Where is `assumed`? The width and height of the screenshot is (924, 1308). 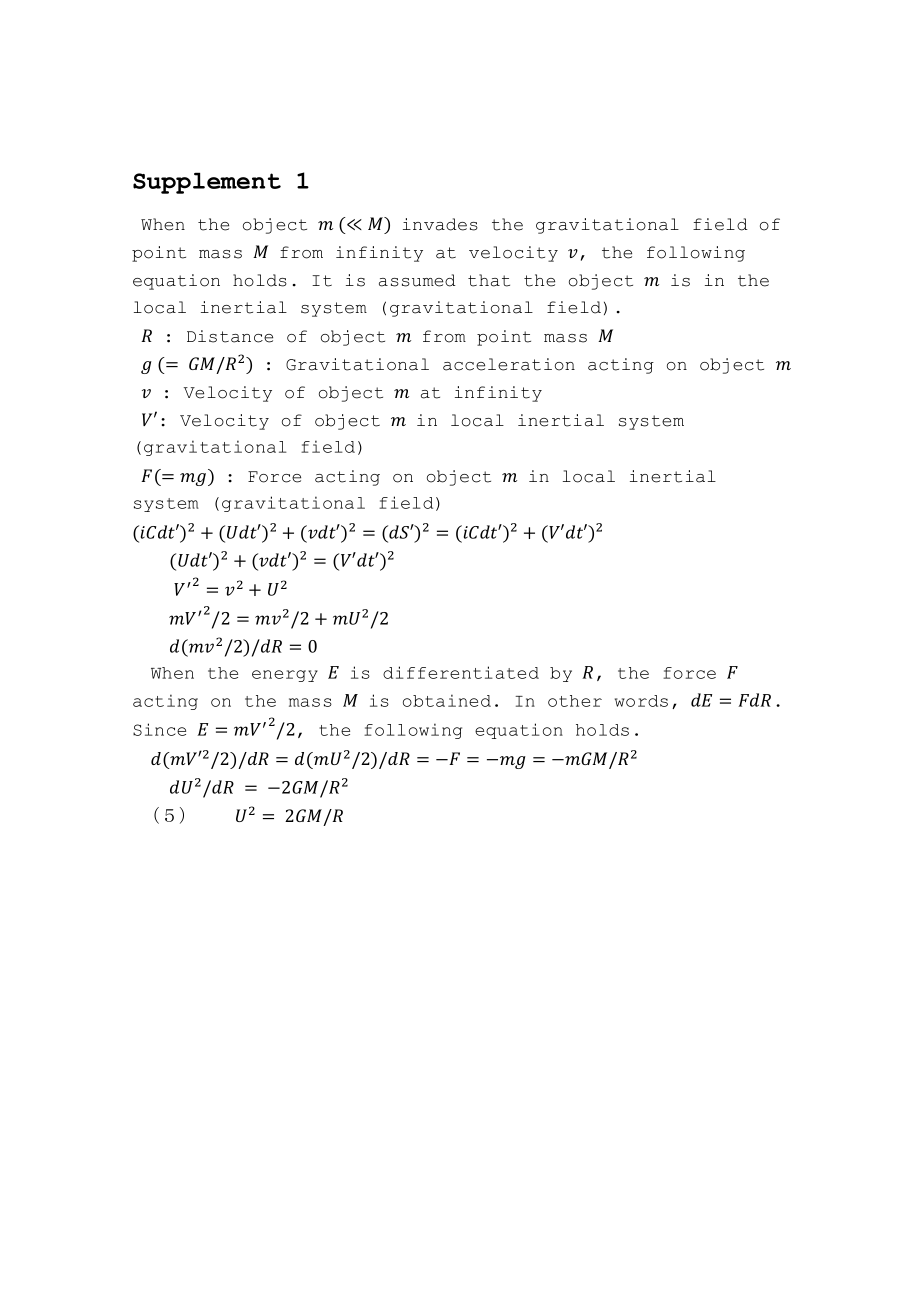 assumed is located at coordinates (417, 280).
